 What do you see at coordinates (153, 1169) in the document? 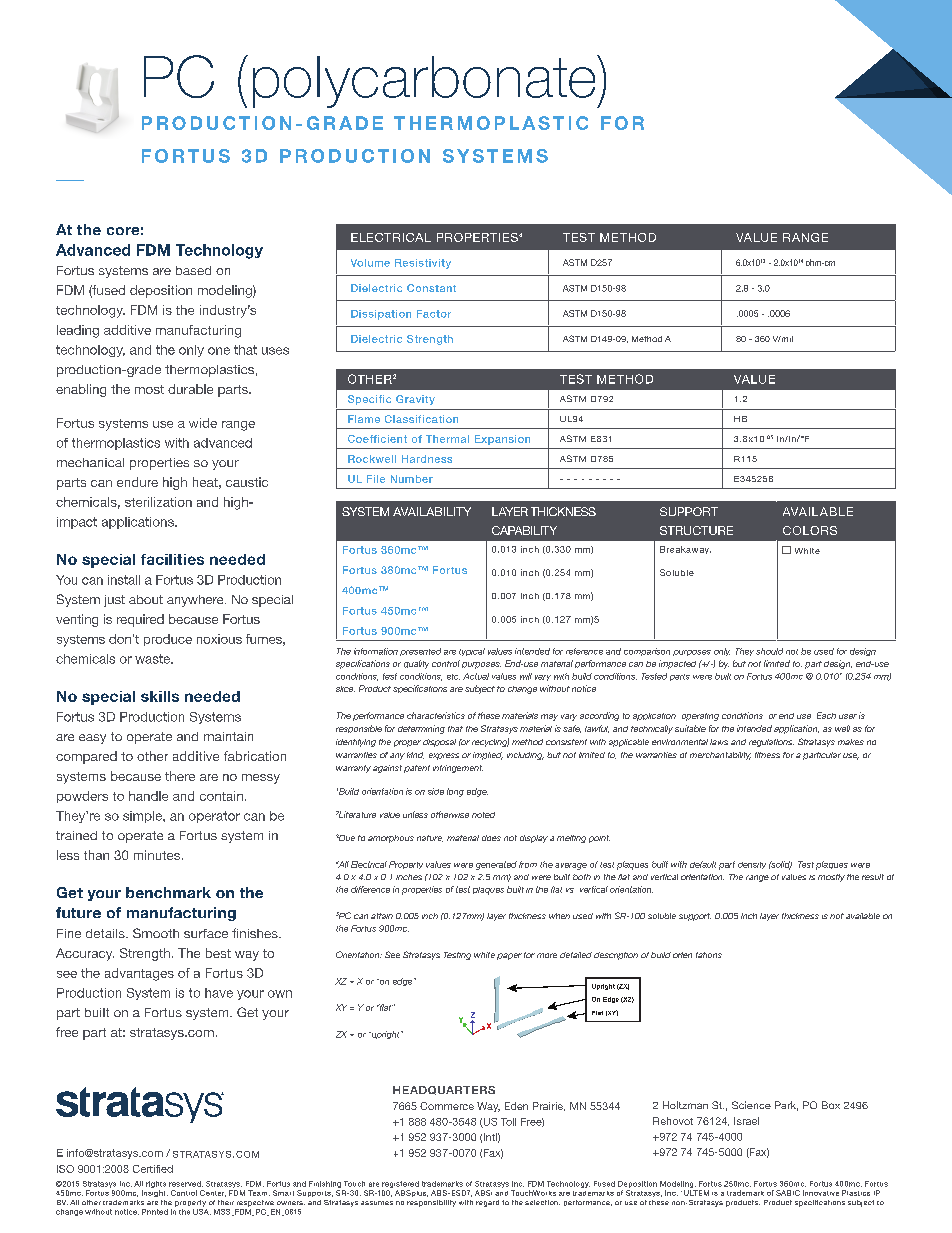
I see `Certified` at bounding box center [153, 1169].
